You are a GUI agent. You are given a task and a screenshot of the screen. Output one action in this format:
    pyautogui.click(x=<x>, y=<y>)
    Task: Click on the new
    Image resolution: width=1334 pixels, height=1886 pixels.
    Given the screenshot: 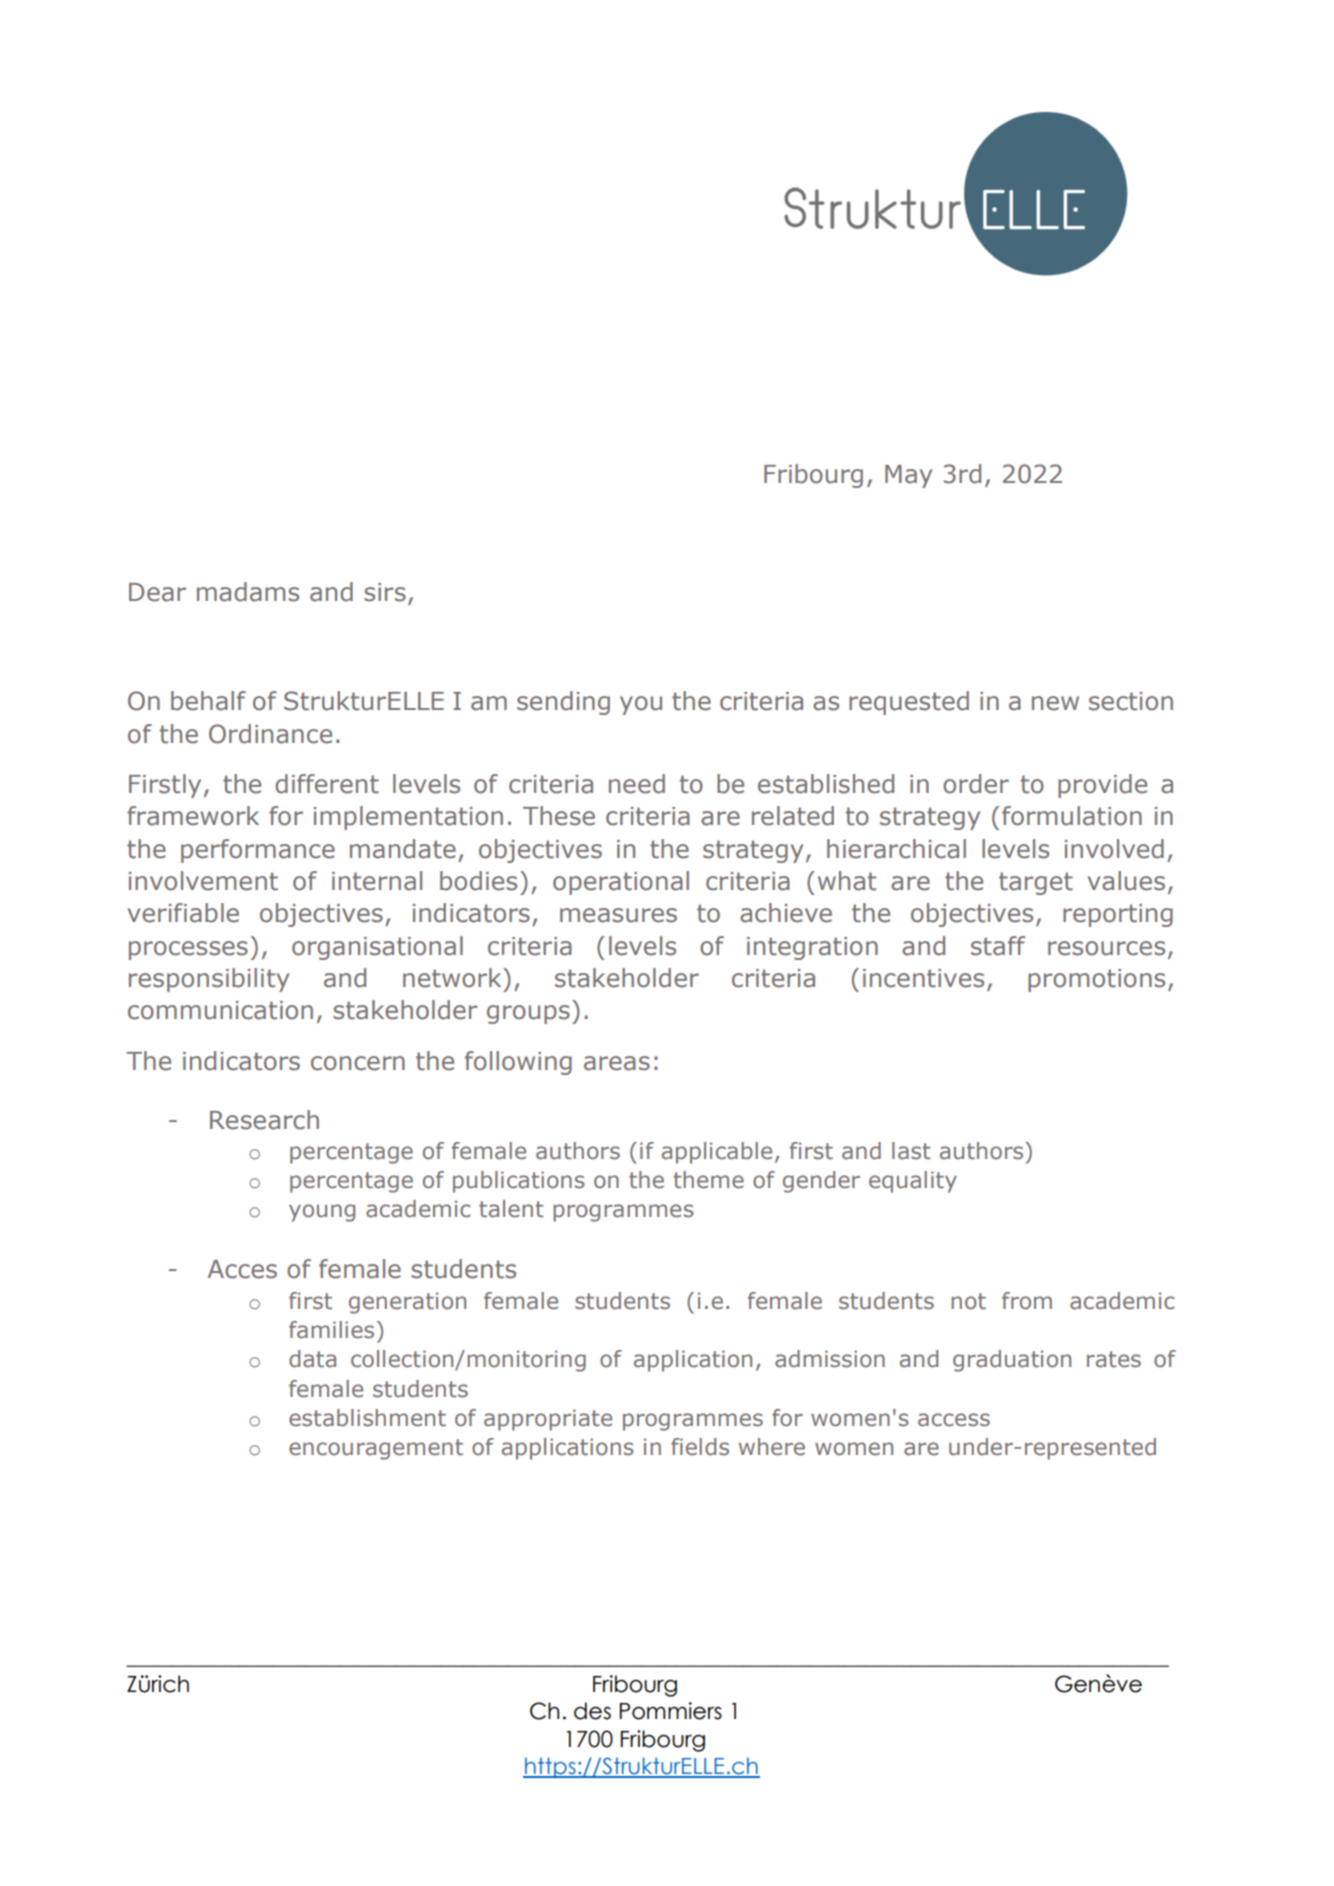 What is the action you would take?
    pyautogui.click(x=1055, y=703)
